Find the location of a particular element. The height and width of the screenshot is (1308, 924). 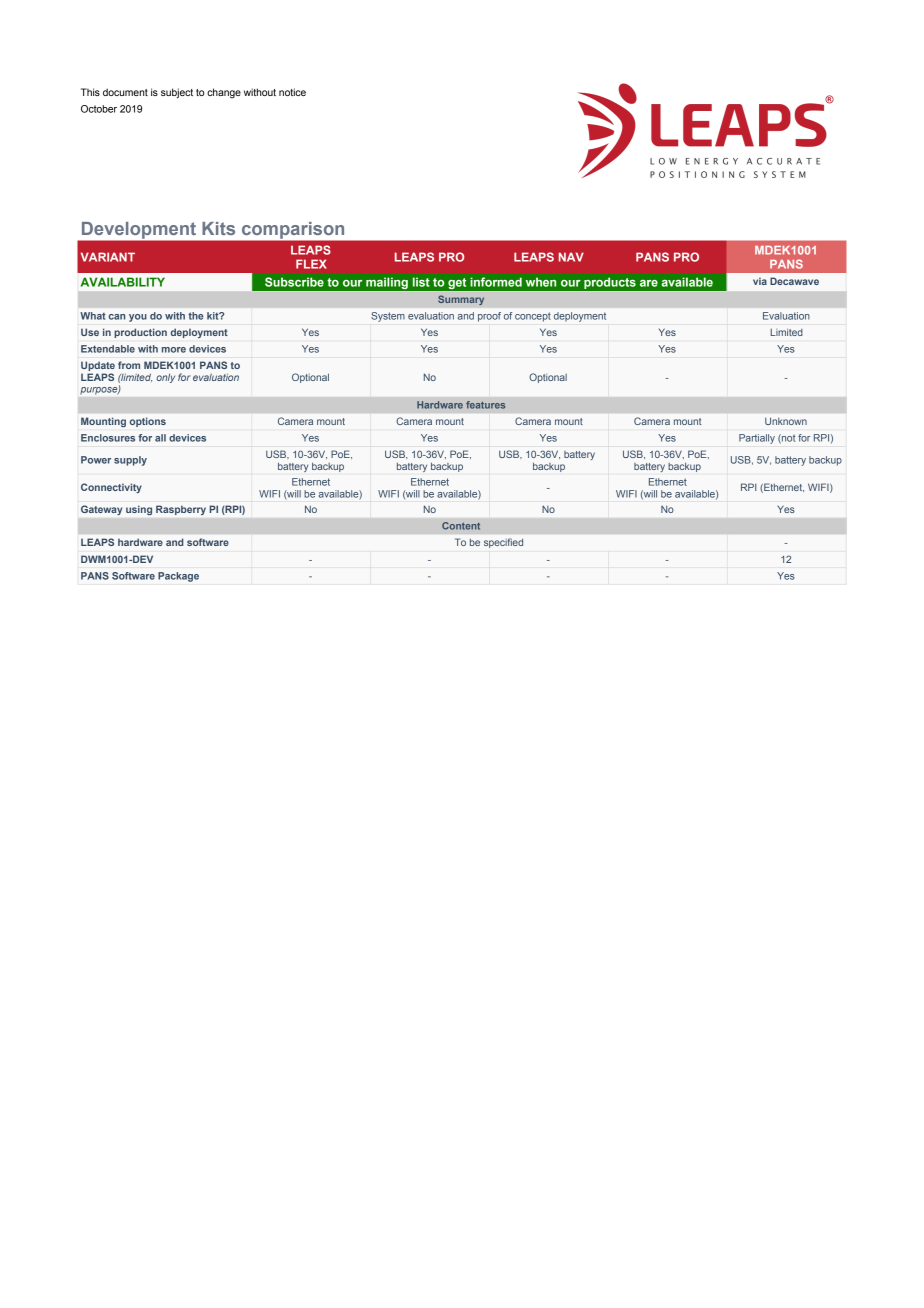

specified is located at coordinates (503, 543).
